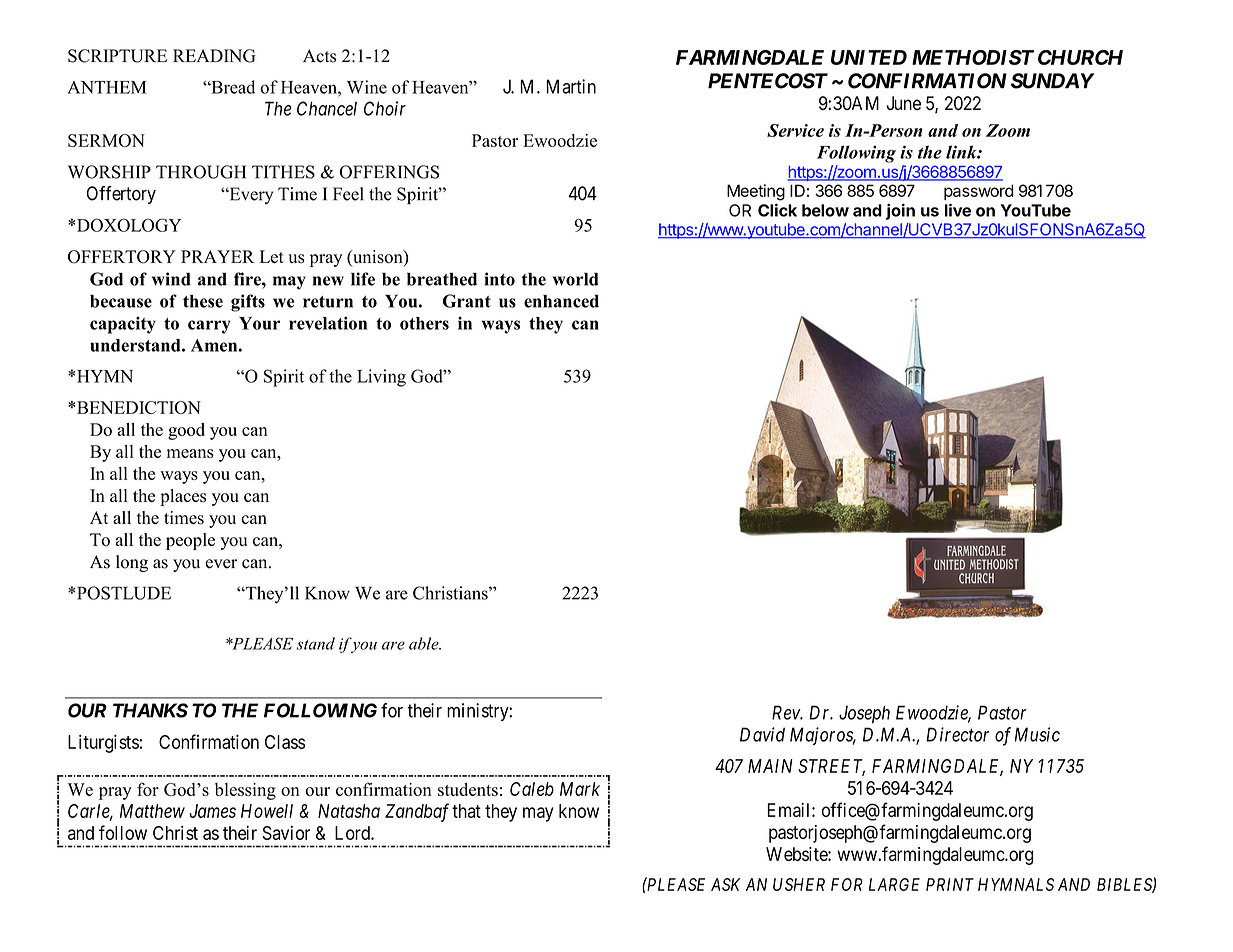 Image resolution: width=1233 pixels, height=952 pixels. What do you see at coordinates (286, 832) in the screenshot?
I see `Savior` at bounding box center [286, 832].
